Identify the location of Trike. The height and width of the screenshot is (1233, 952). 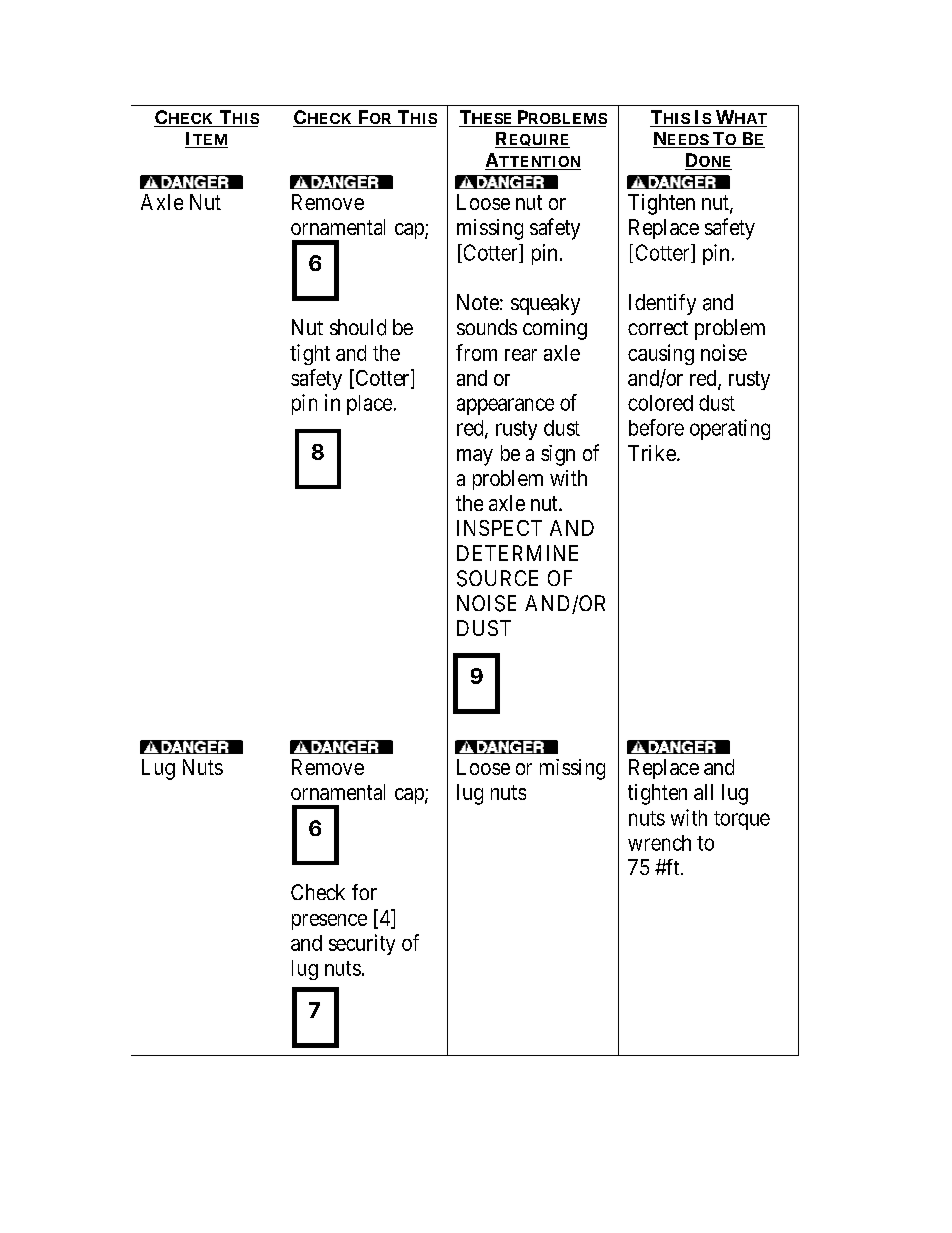
(652, 453).
